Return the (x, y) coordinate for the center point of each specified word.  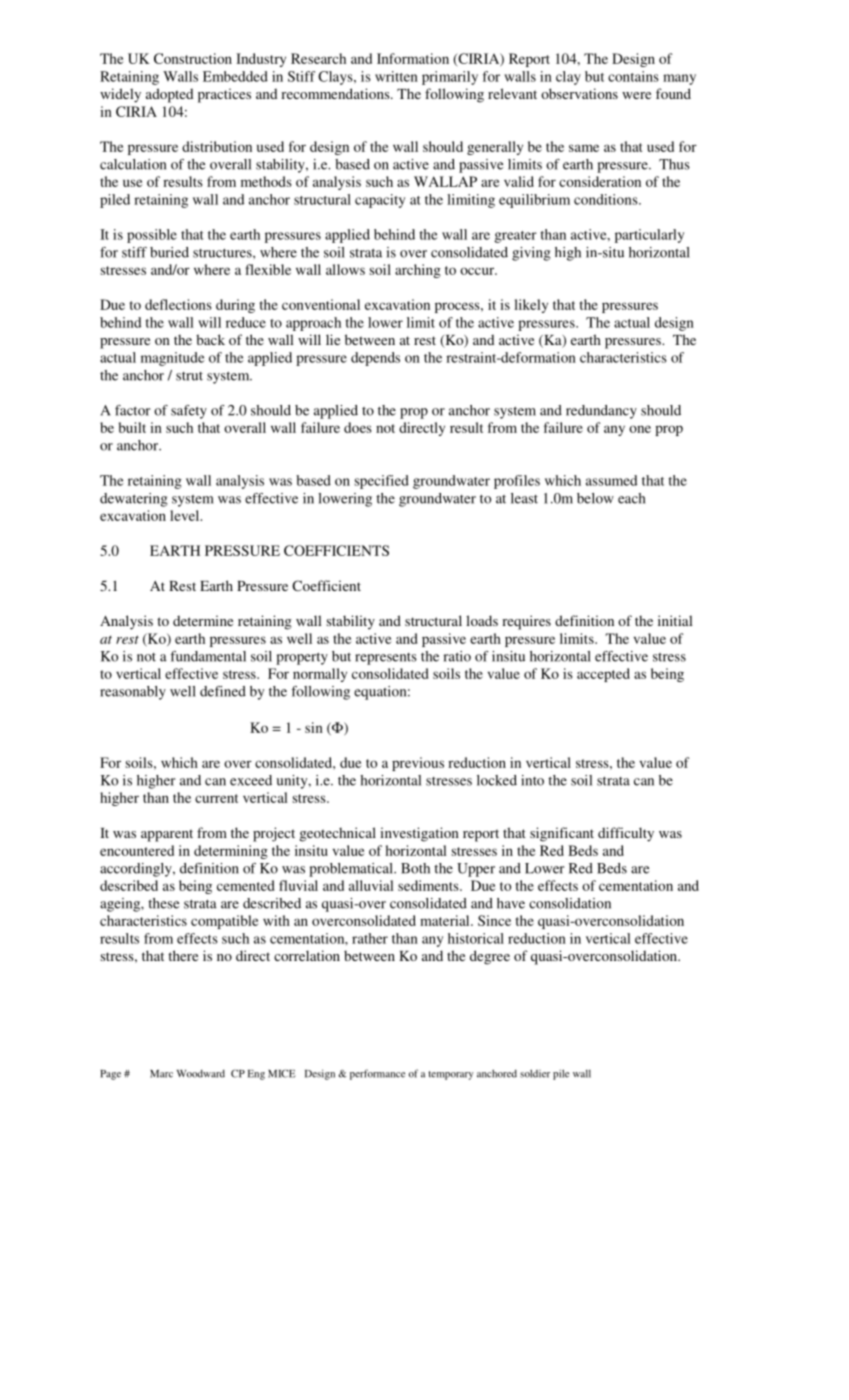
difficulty (626, 834)
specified (381, 482)
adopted (169, 95)
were (636, 95)
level (186, 515)
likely (531, 306)
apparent (167, 835)
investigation (419, 834)
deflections (178, 304)
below (595, 498)
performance (377, 1074)
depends (375, 359)
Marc (161, 1074)
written (396, 76)
